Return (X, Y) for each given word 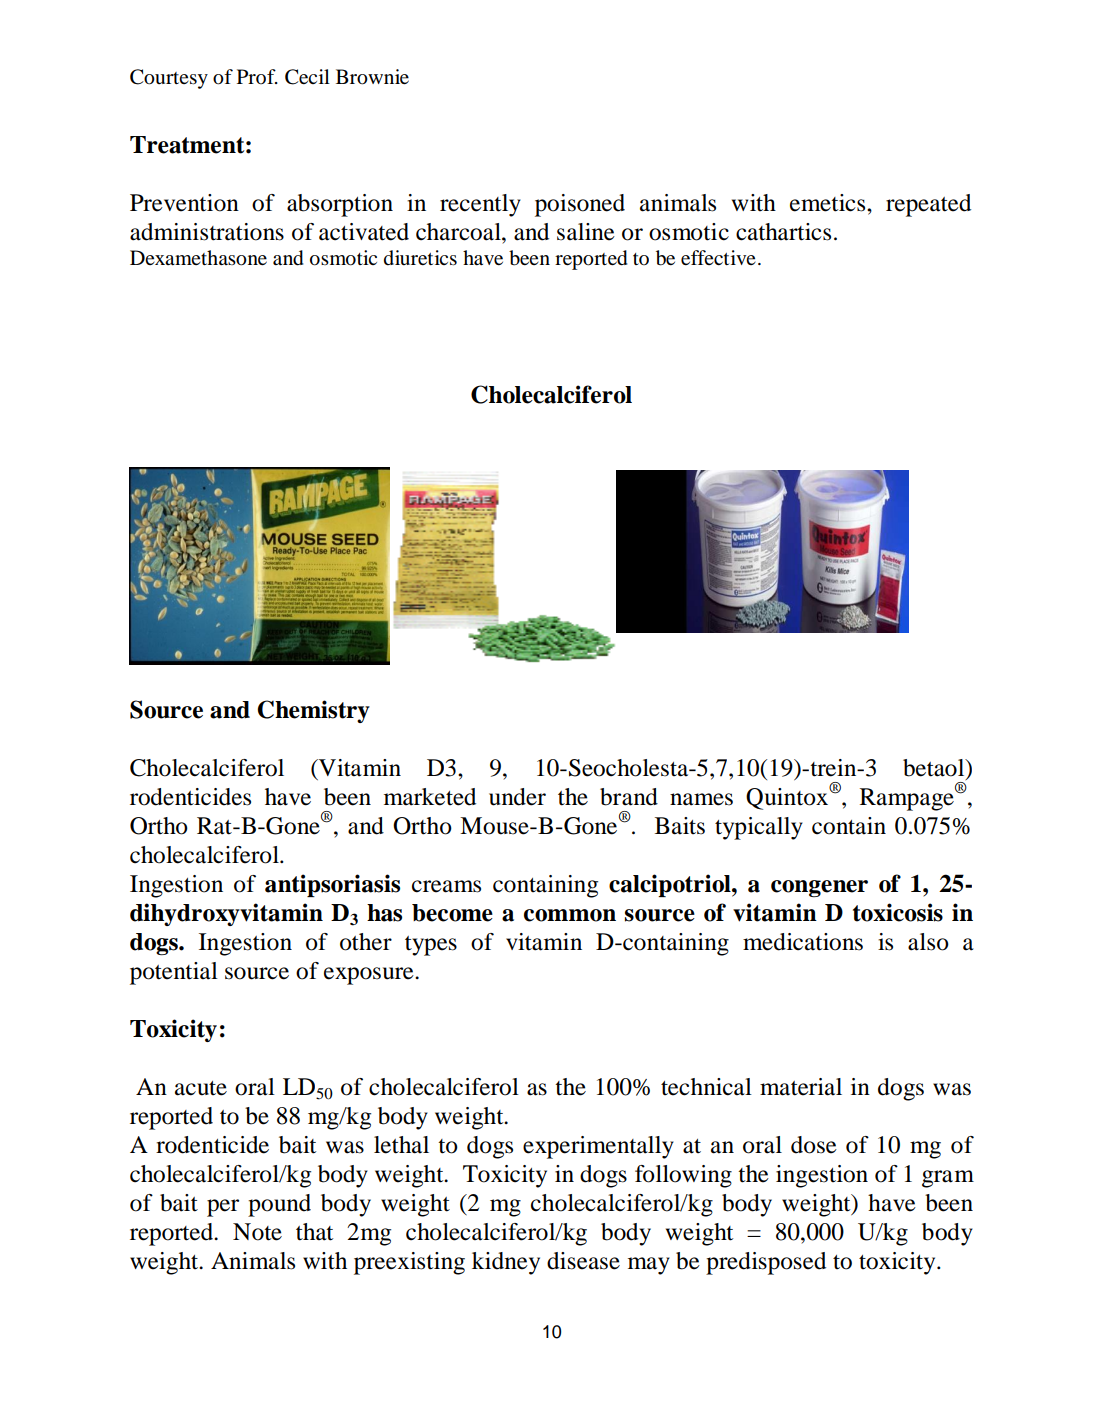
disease (583, 1261)
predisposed (766, 1263)
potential (174, 973)
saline (586, 232)
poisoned (580, 205)
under (517, 797)
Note (257, 1232)
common (570, 915)
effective (718, 257)
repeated (928, 205)
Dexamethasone (198, 258)
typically (759, 828)
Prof (257, 76)
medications (803, 942)
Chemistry (313, 711)
